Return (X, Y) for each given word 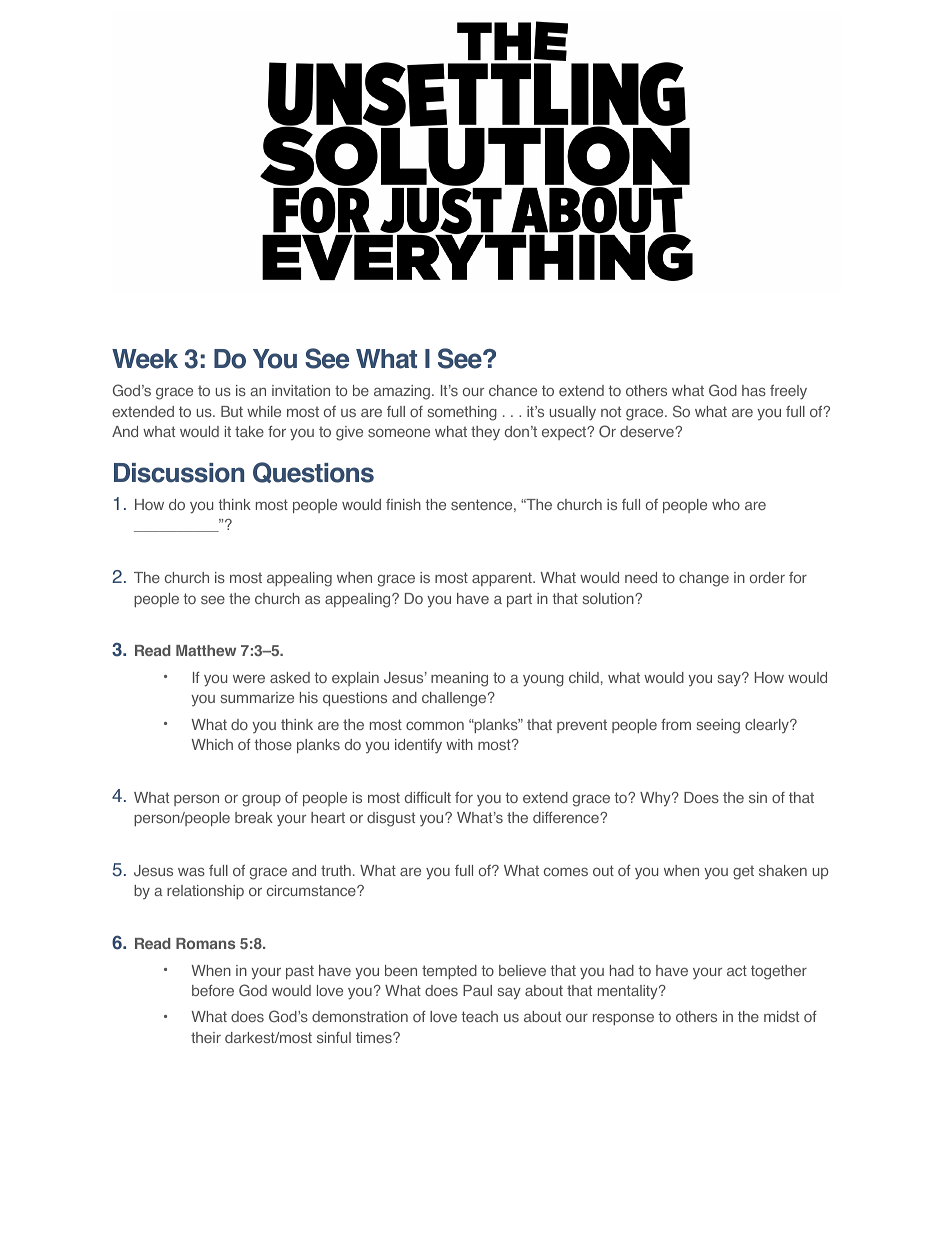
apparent (503, 579)
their (206, 1037)
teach (479, 1016)
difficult (428, 797)
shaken (783, 870)
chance (513, 390)
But (232, 411)
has (754, 390)
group (261, 800)
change (704, 579)
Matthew (206, 650)
